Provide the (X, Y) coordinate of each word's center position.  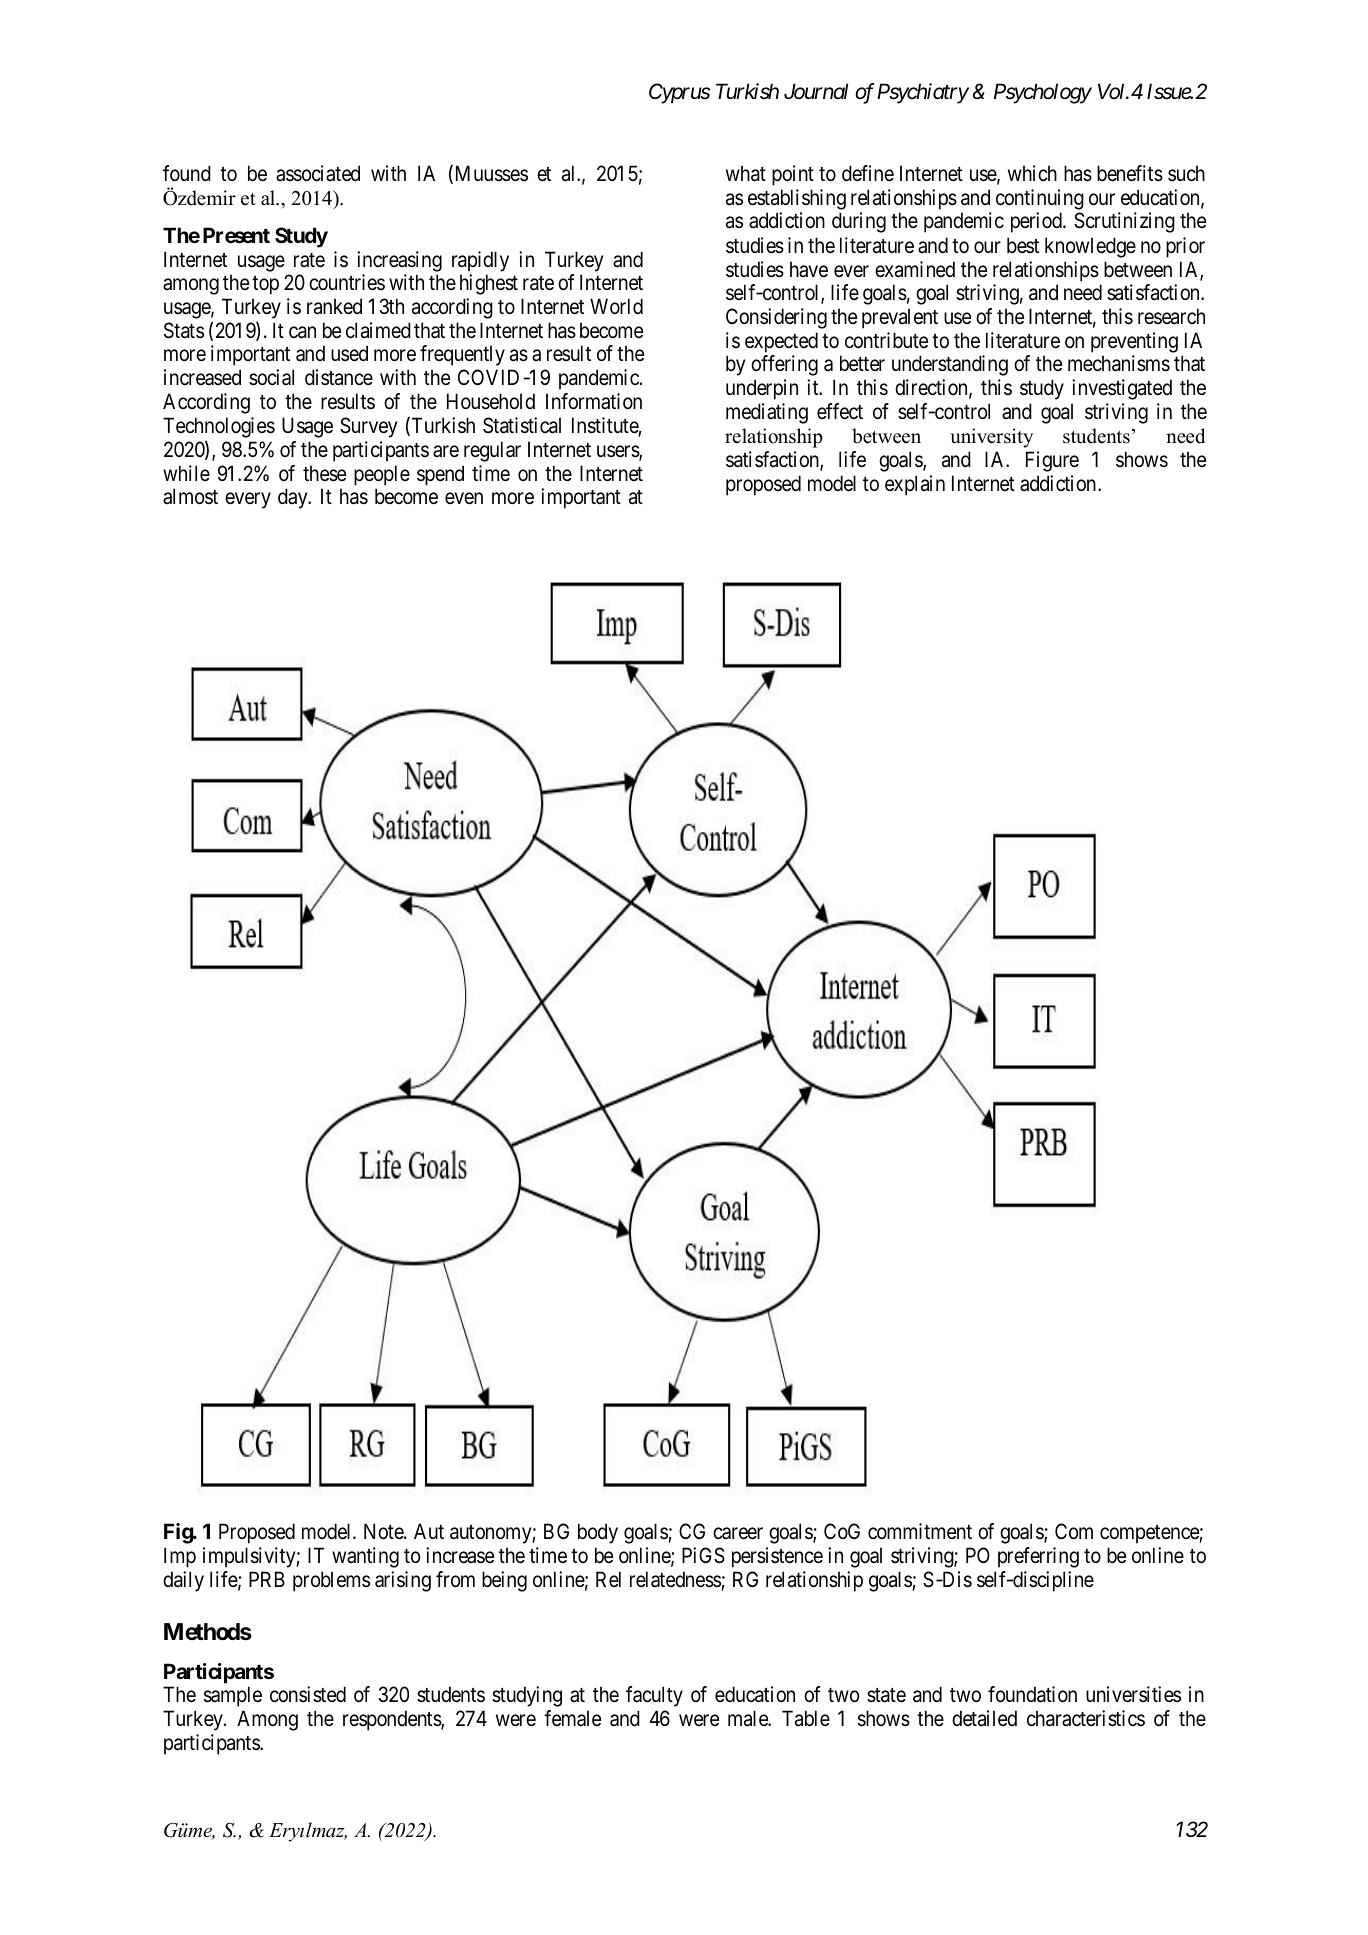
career (738, 1533)
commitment (920, 1531)
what (746, 173)
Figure (1052, 461)
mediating (767, 413)
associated (318, 173)
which (1032, 173)
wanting (365, 1557)
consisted (308, 1694)
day (294, 498)
